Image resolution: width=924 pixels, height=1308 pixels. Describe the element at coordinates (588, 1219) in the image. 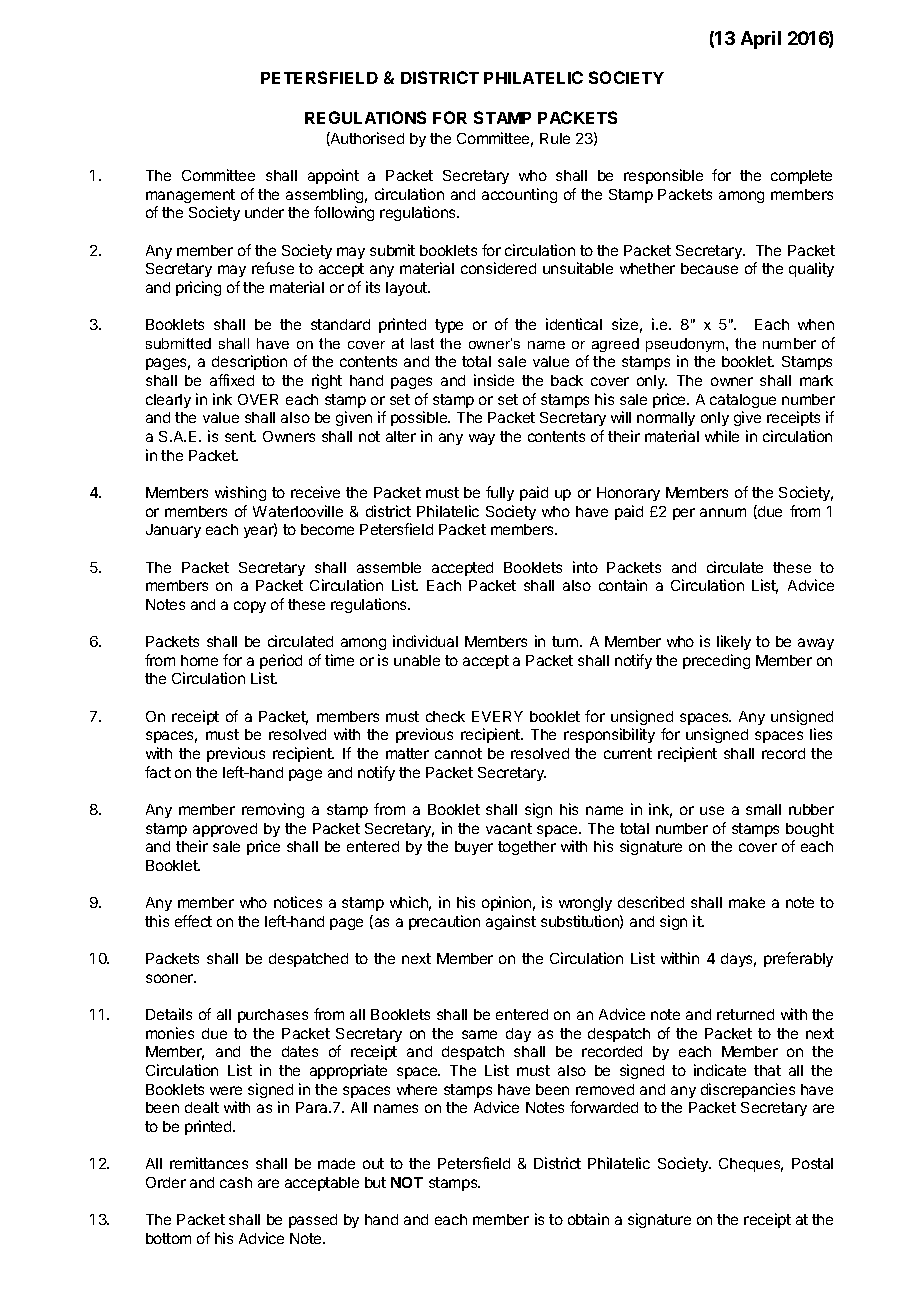

I see `obtain` at that location.
